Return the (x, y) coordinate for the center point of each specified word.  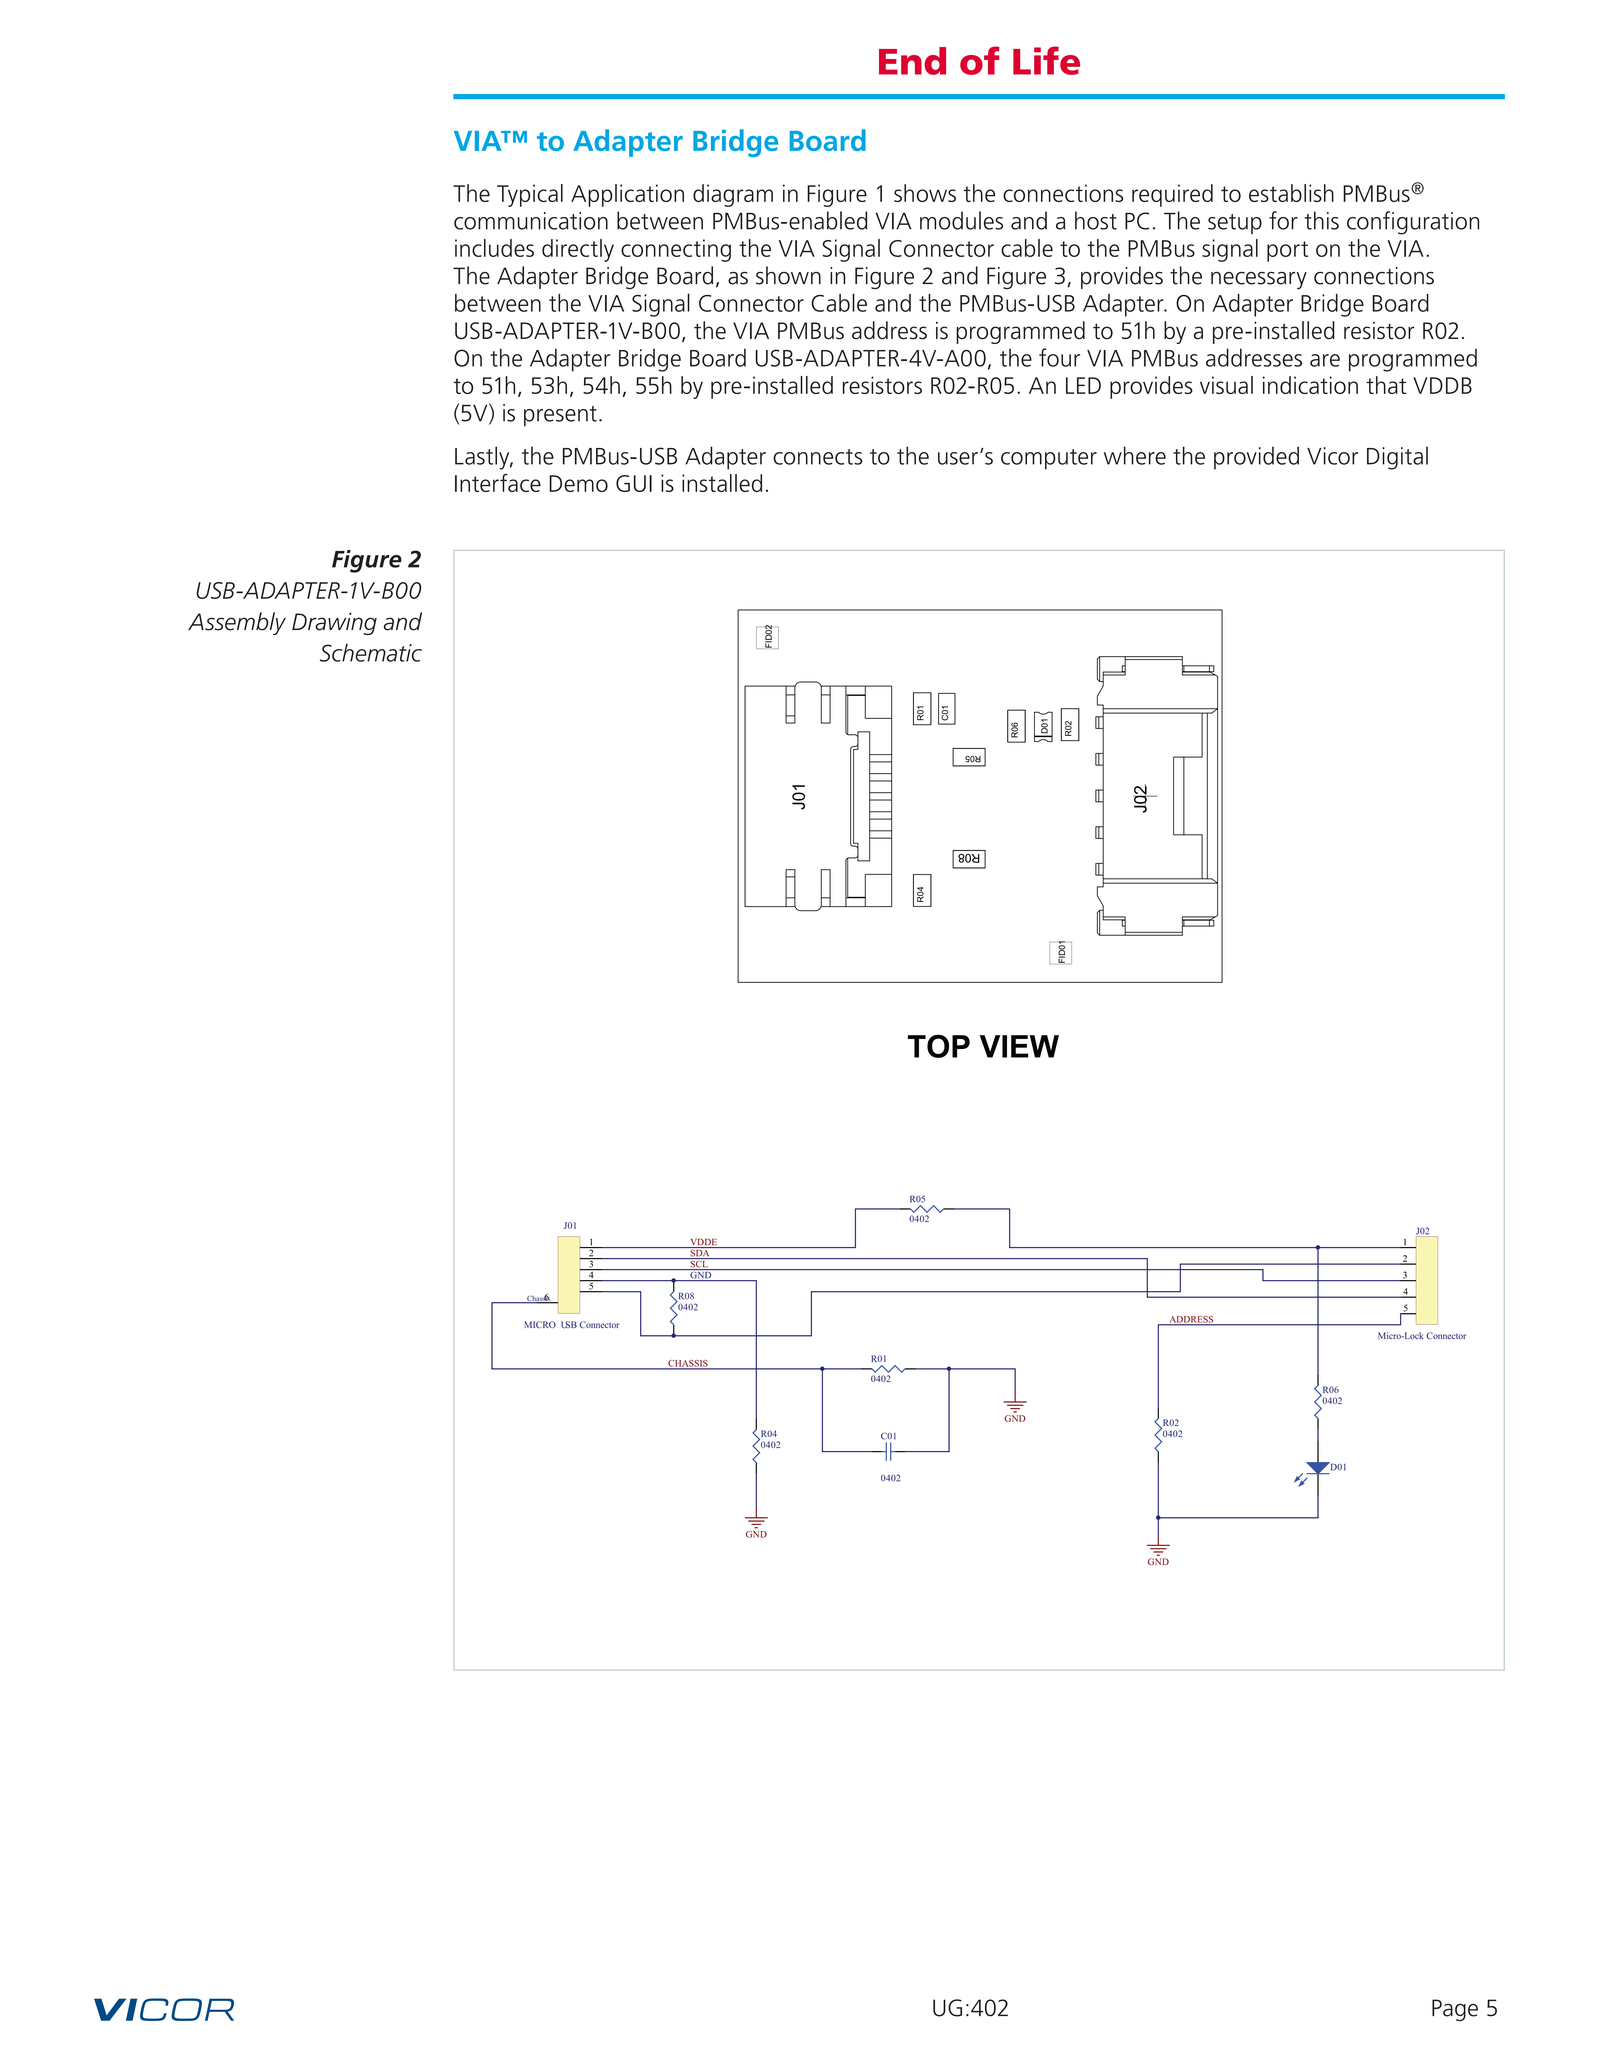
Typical (530, 195)
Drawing (334, 624)
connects (817, 457)
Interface (498, 483)
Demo (578, 483)
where (1135, 455)
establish (1291, 193)
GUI (634, 483)
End (912, 61)
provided (1256, 458)
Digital (1397, 458)
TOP (939, 1046)
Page (1455, 2010)
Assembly (237, 623)
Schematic (371, 652)
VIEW (1019, 1046)
